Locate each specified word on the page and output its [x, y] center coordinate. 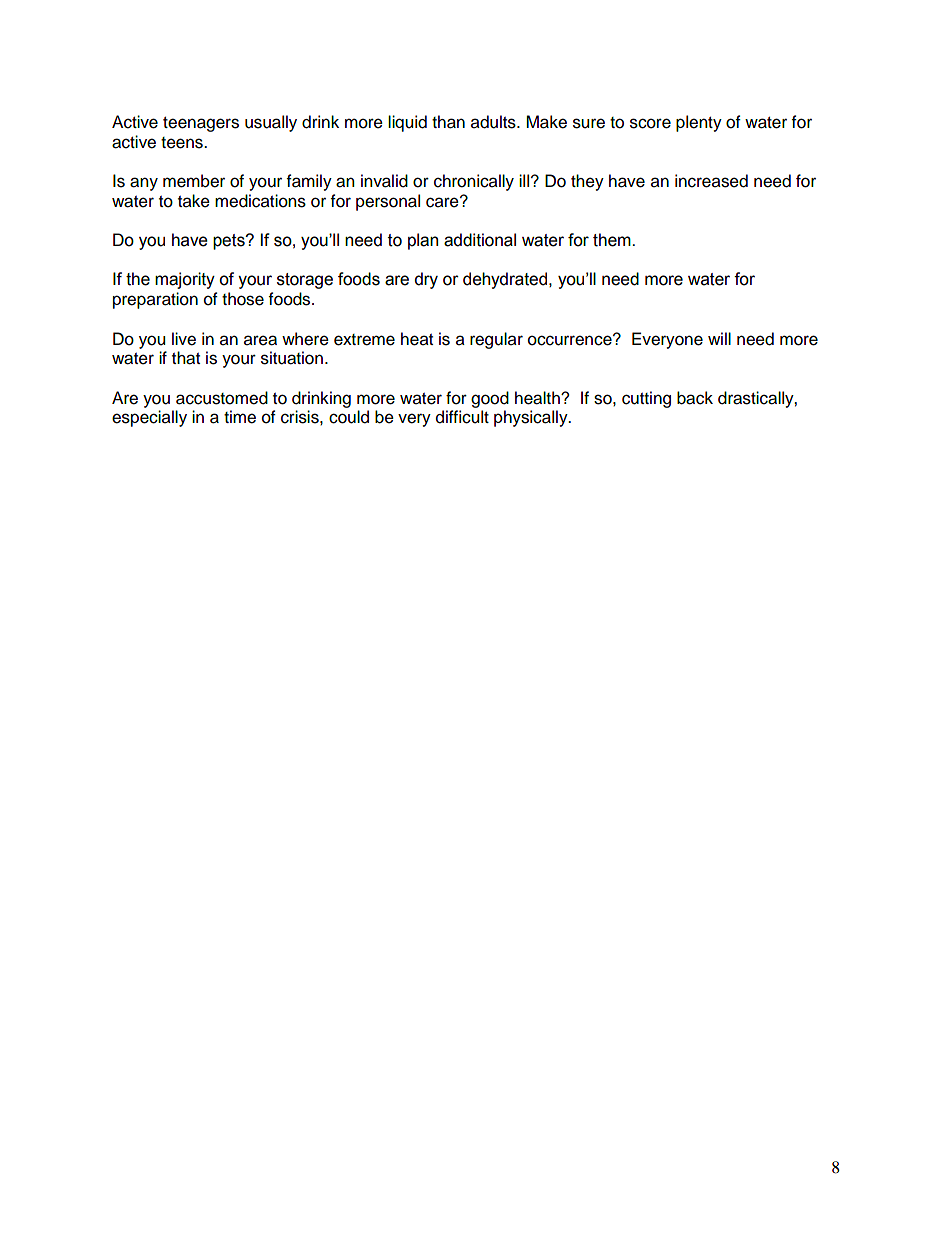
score [650, 123]
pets [230, 242]
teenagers [201, 124]
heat [417, 339]
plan [423, 241]
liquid [407, 123]
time [240, 417]
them [613, 240]
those [243, 299]
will [719, 338]
